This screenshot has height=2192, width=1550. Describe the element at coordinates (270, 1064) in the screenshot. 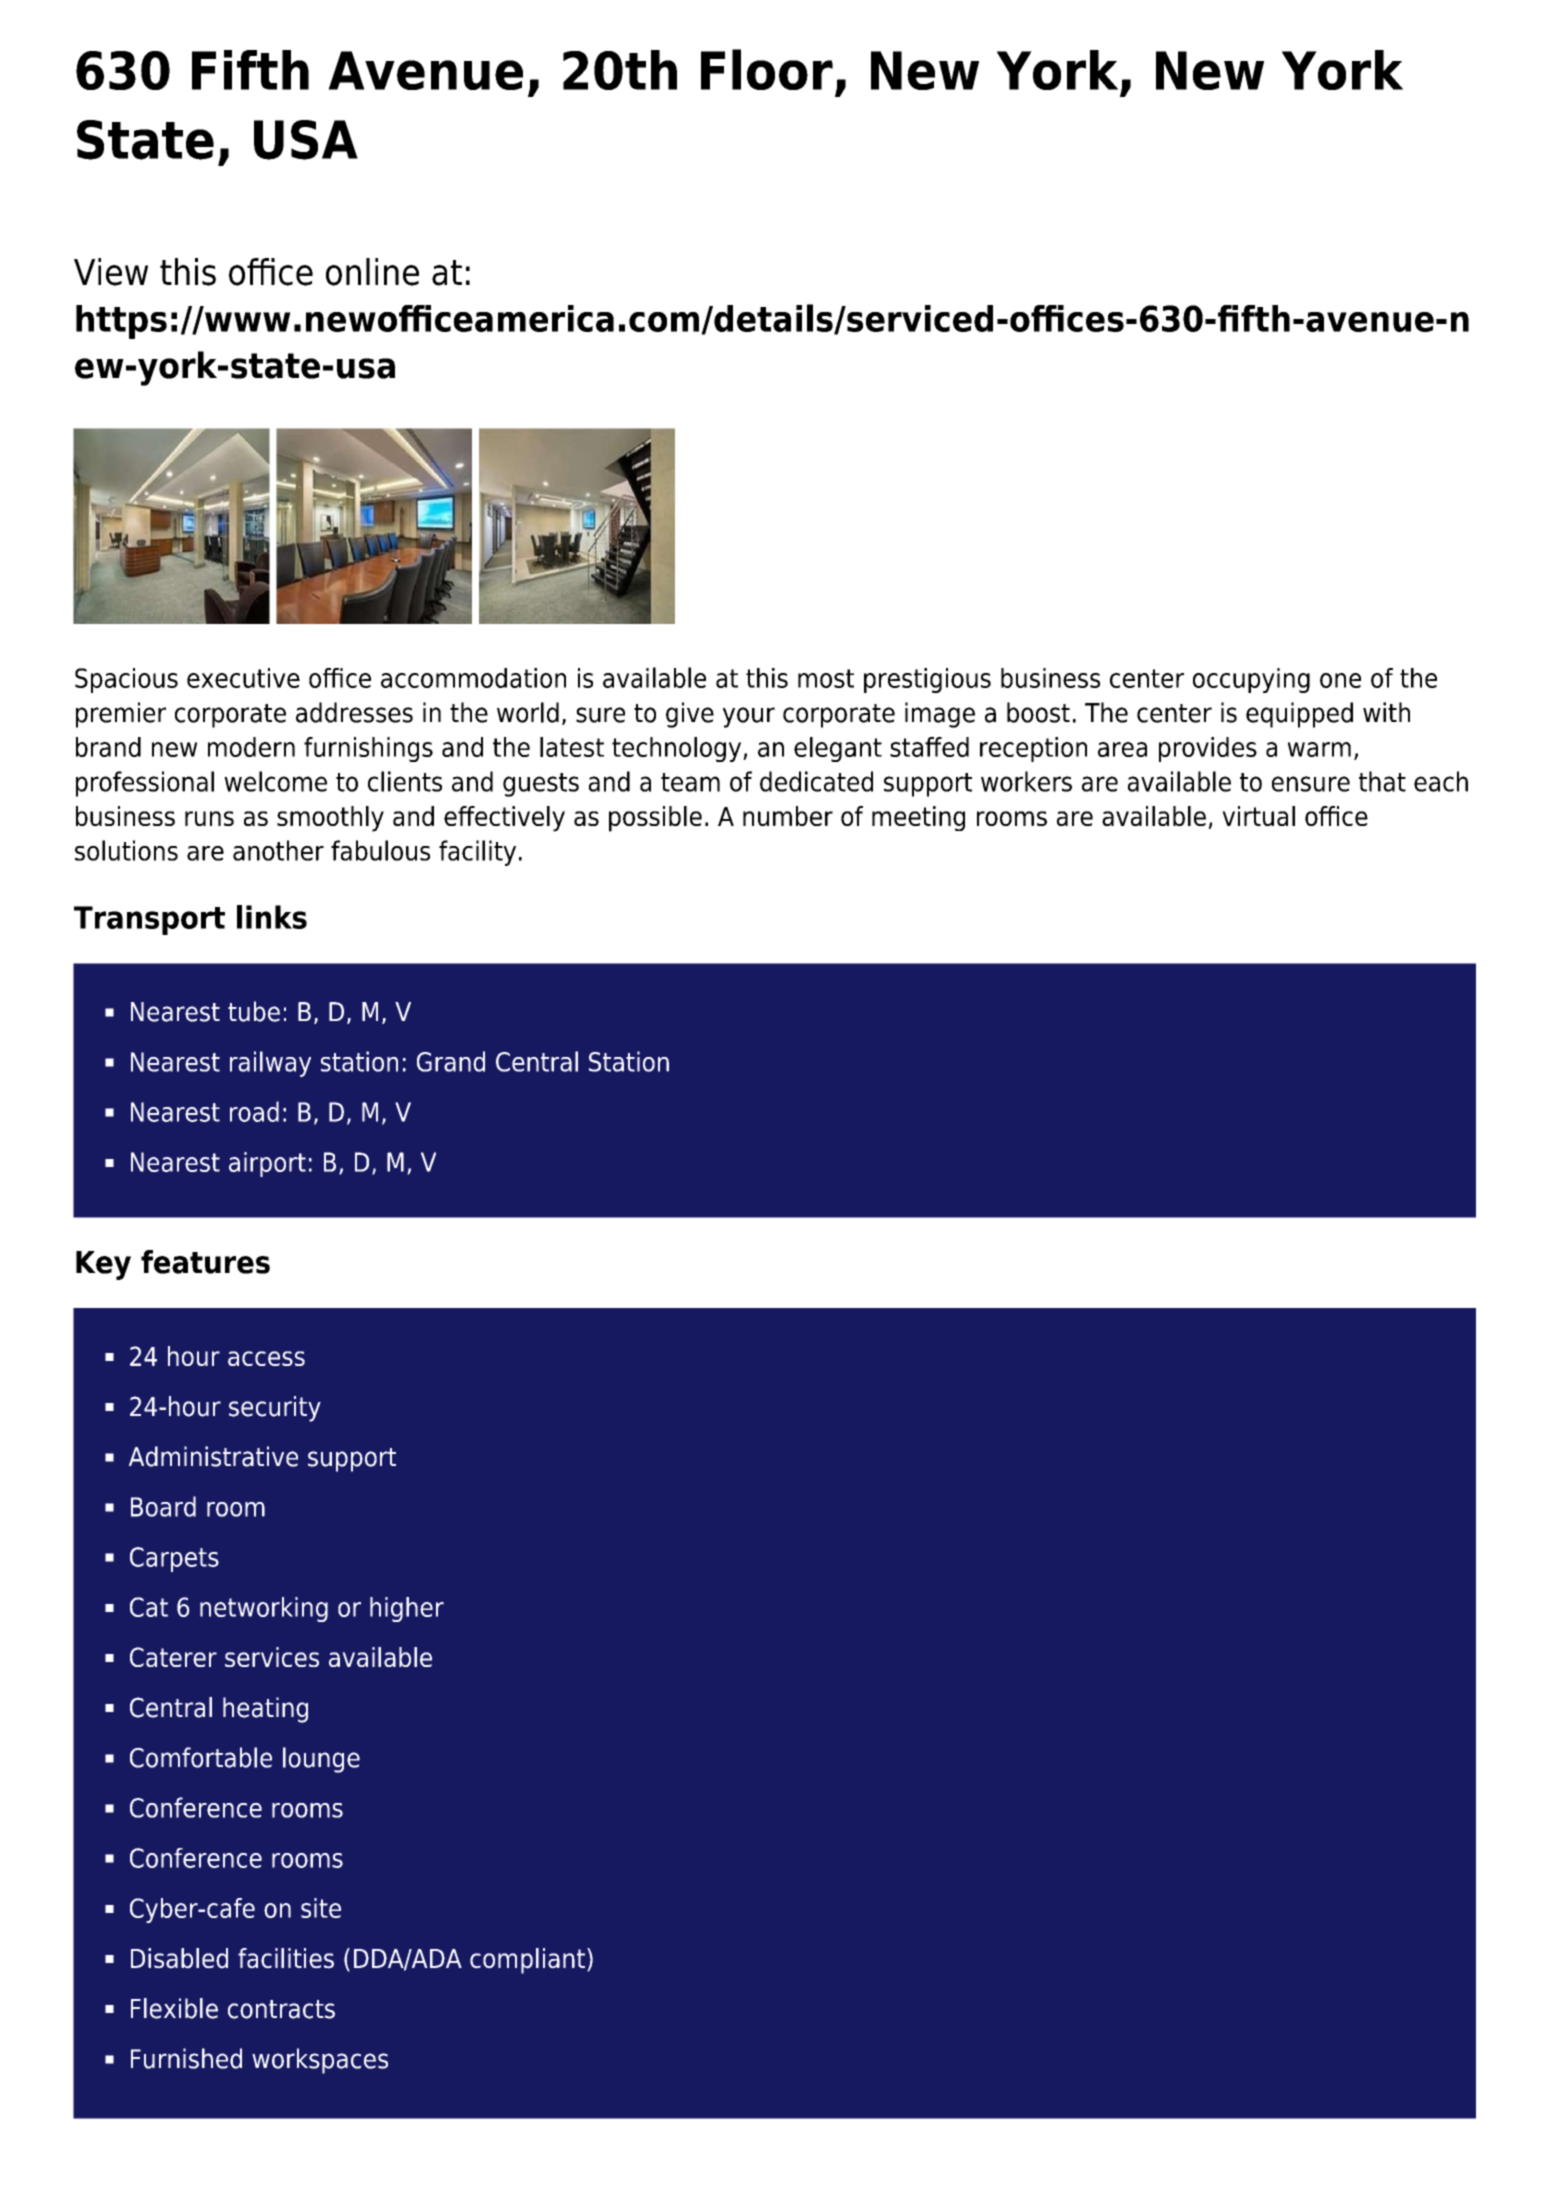

I see `railway` at that location.
